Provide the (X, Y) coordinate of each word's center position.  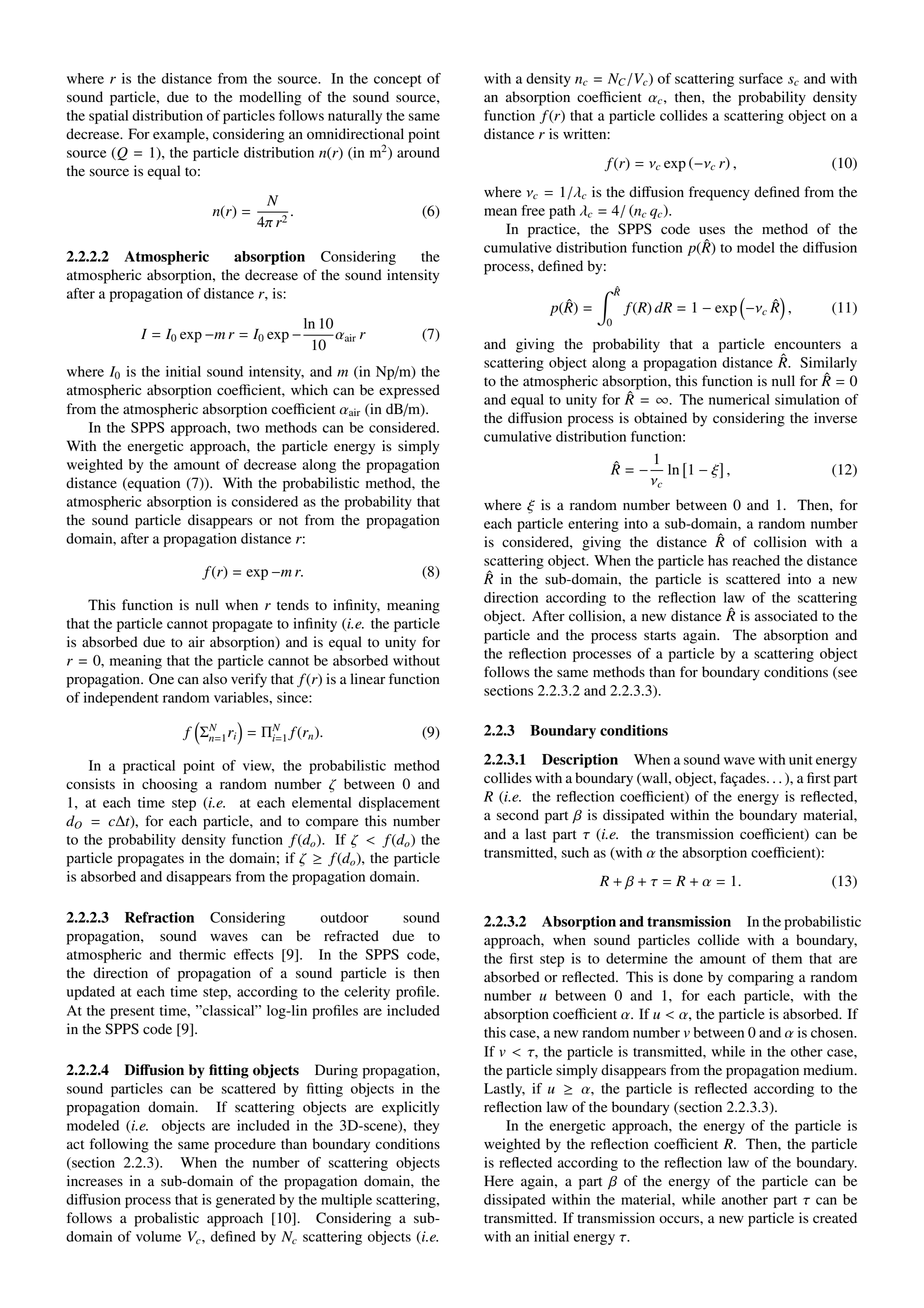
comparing (761, 978)
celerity (367, 993)
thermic (202, 954)
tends (293, 605)
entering (593, 525)
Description (580, 761)
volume (158, 1236)
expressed (409, 391)
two (248, 428)
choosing (170, 785)
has (718, 560)
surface (761, 78)
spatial (108, 117)
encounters (807, 345)
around (418, 152)
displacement (399, 804)
